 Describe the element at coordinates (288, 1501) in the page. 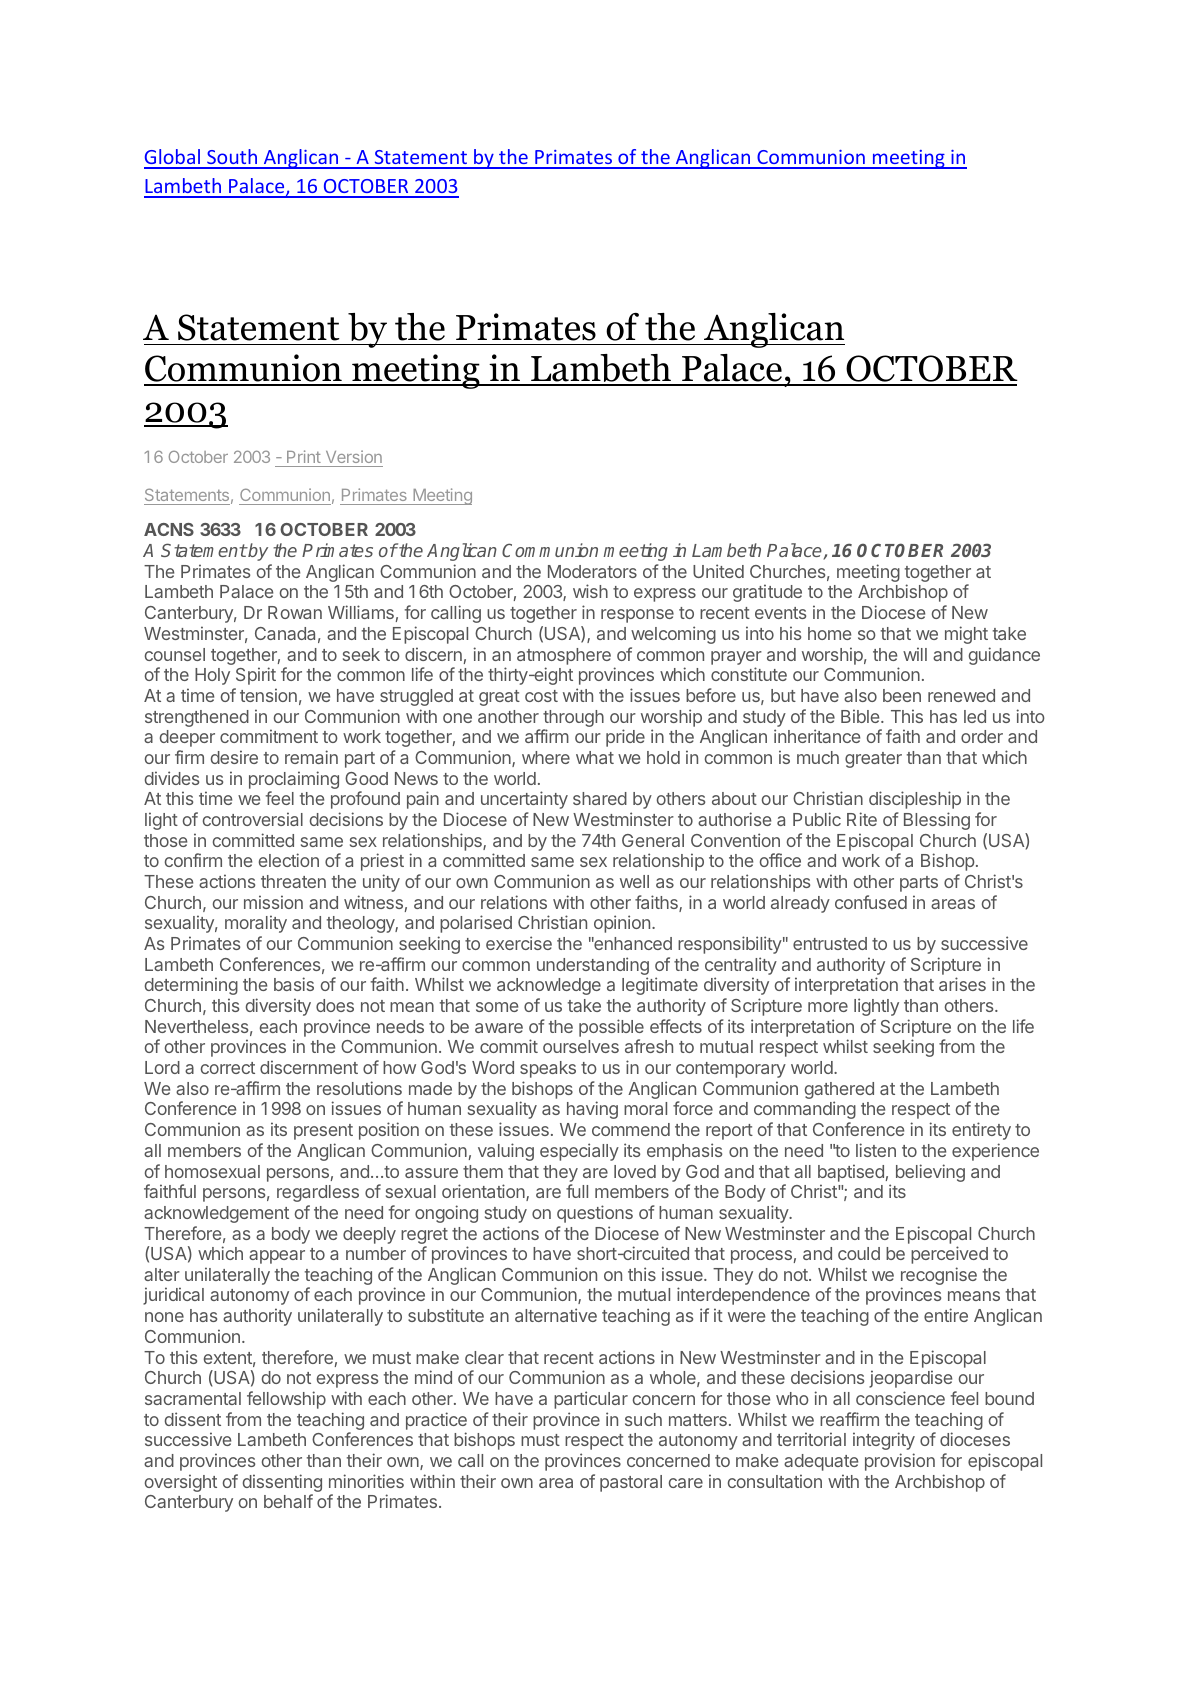

I see `behalf` at that location.
